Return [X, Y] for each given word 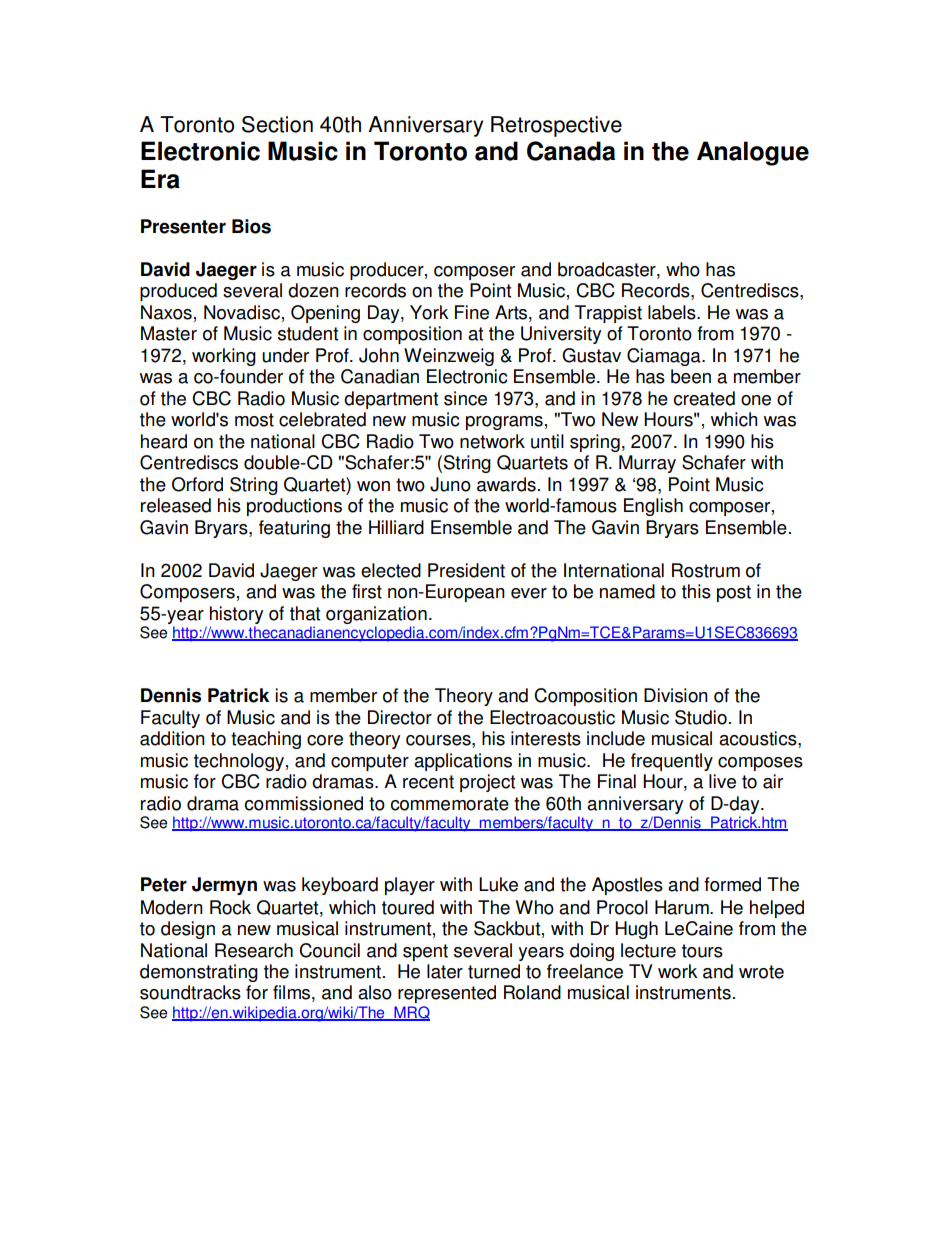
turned [494, 971]
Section [277, 124]
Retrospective [556, 126]
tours [702, 951]
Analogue [753, 153]
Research [254, 950]
